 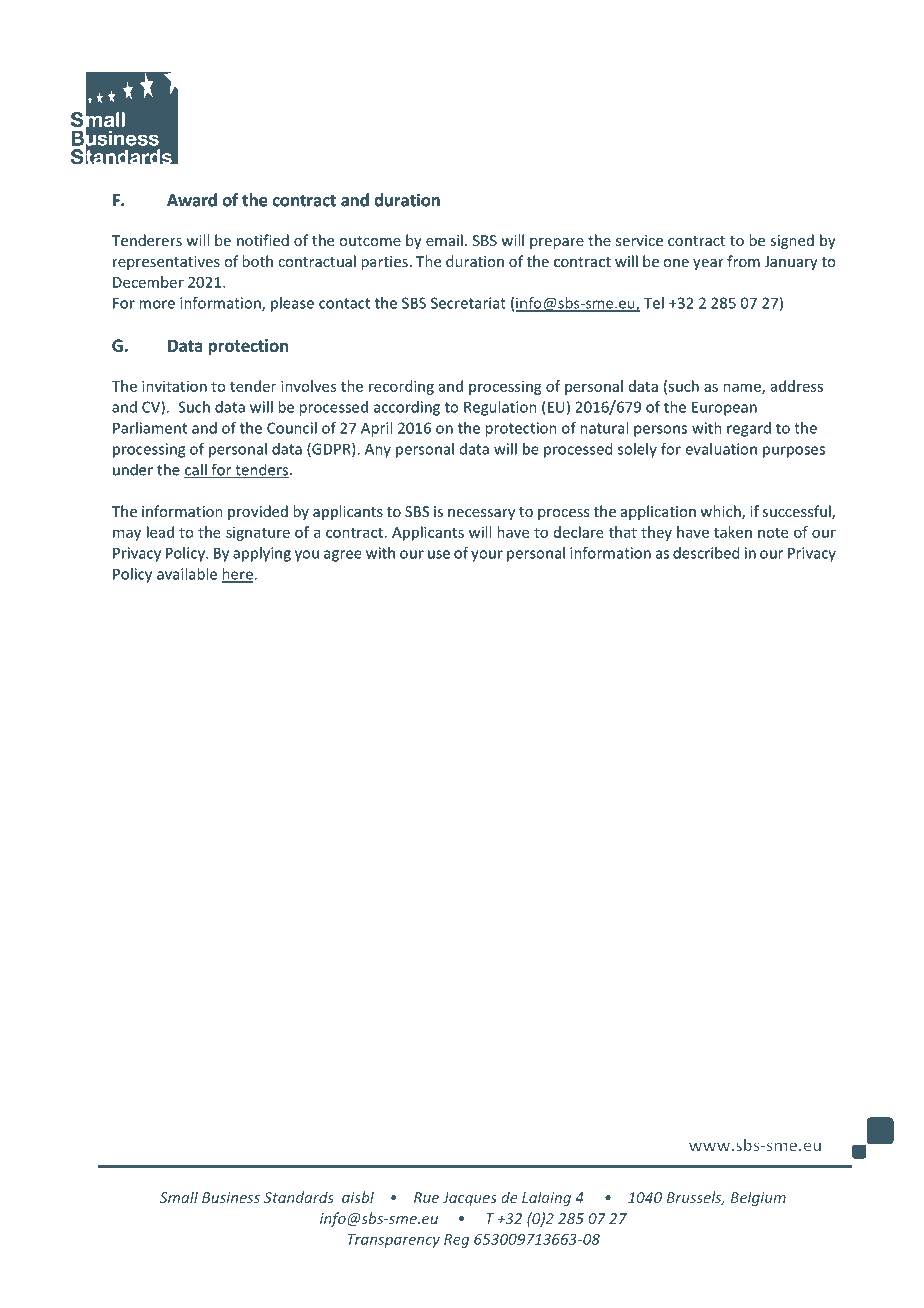 What do you see at coordinates (238, 575) in the image?
I see `here` at bounding box center [238, 575].
